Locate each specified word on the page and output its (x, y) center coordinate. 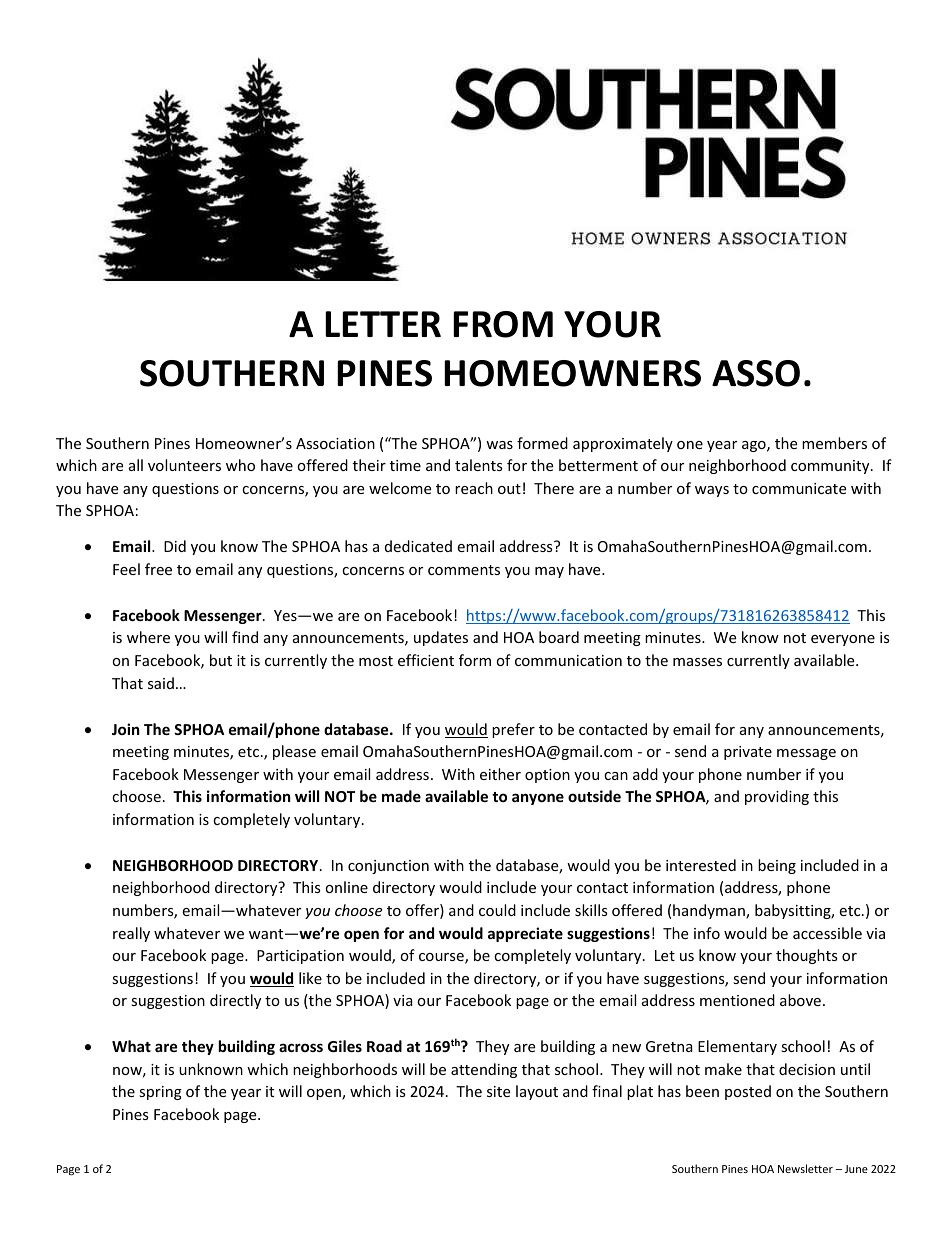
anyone (538, 799)
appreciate (525, 934)
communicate (799, 488)
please (294, 752)
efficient (426, 660)
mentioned (737, 1000)
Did (175, 546)
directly (235, 1001)
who (240, 465)
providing (777, 797)
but (221, 660)
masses (697, 662)
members (834, 443)
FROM (503, 324)
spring (160, 1093)
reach (474, 488)
